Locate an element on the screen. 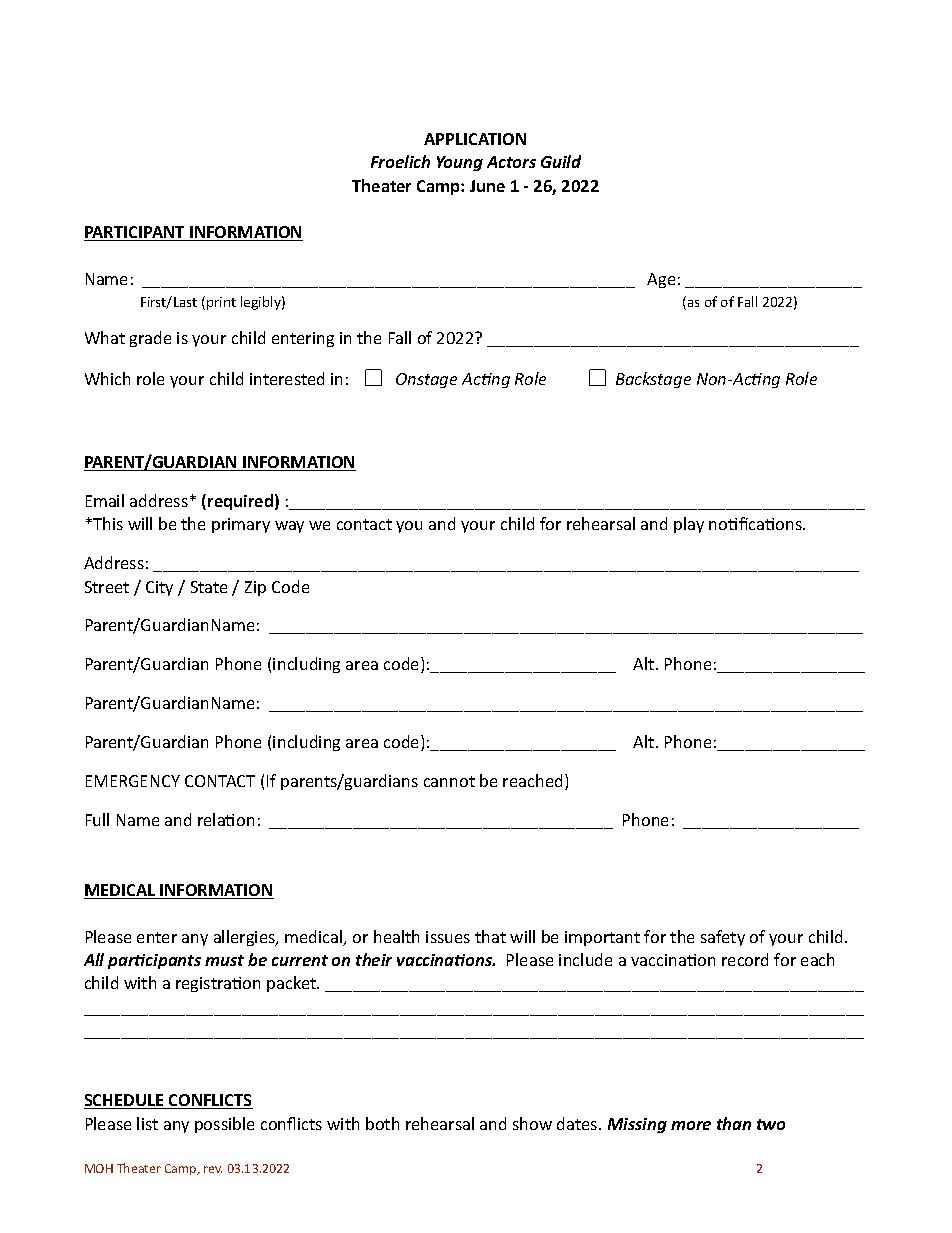 Image resolution: width=952 pixels, height=1233 pixels. list is located at coordinates (147, 1123).
